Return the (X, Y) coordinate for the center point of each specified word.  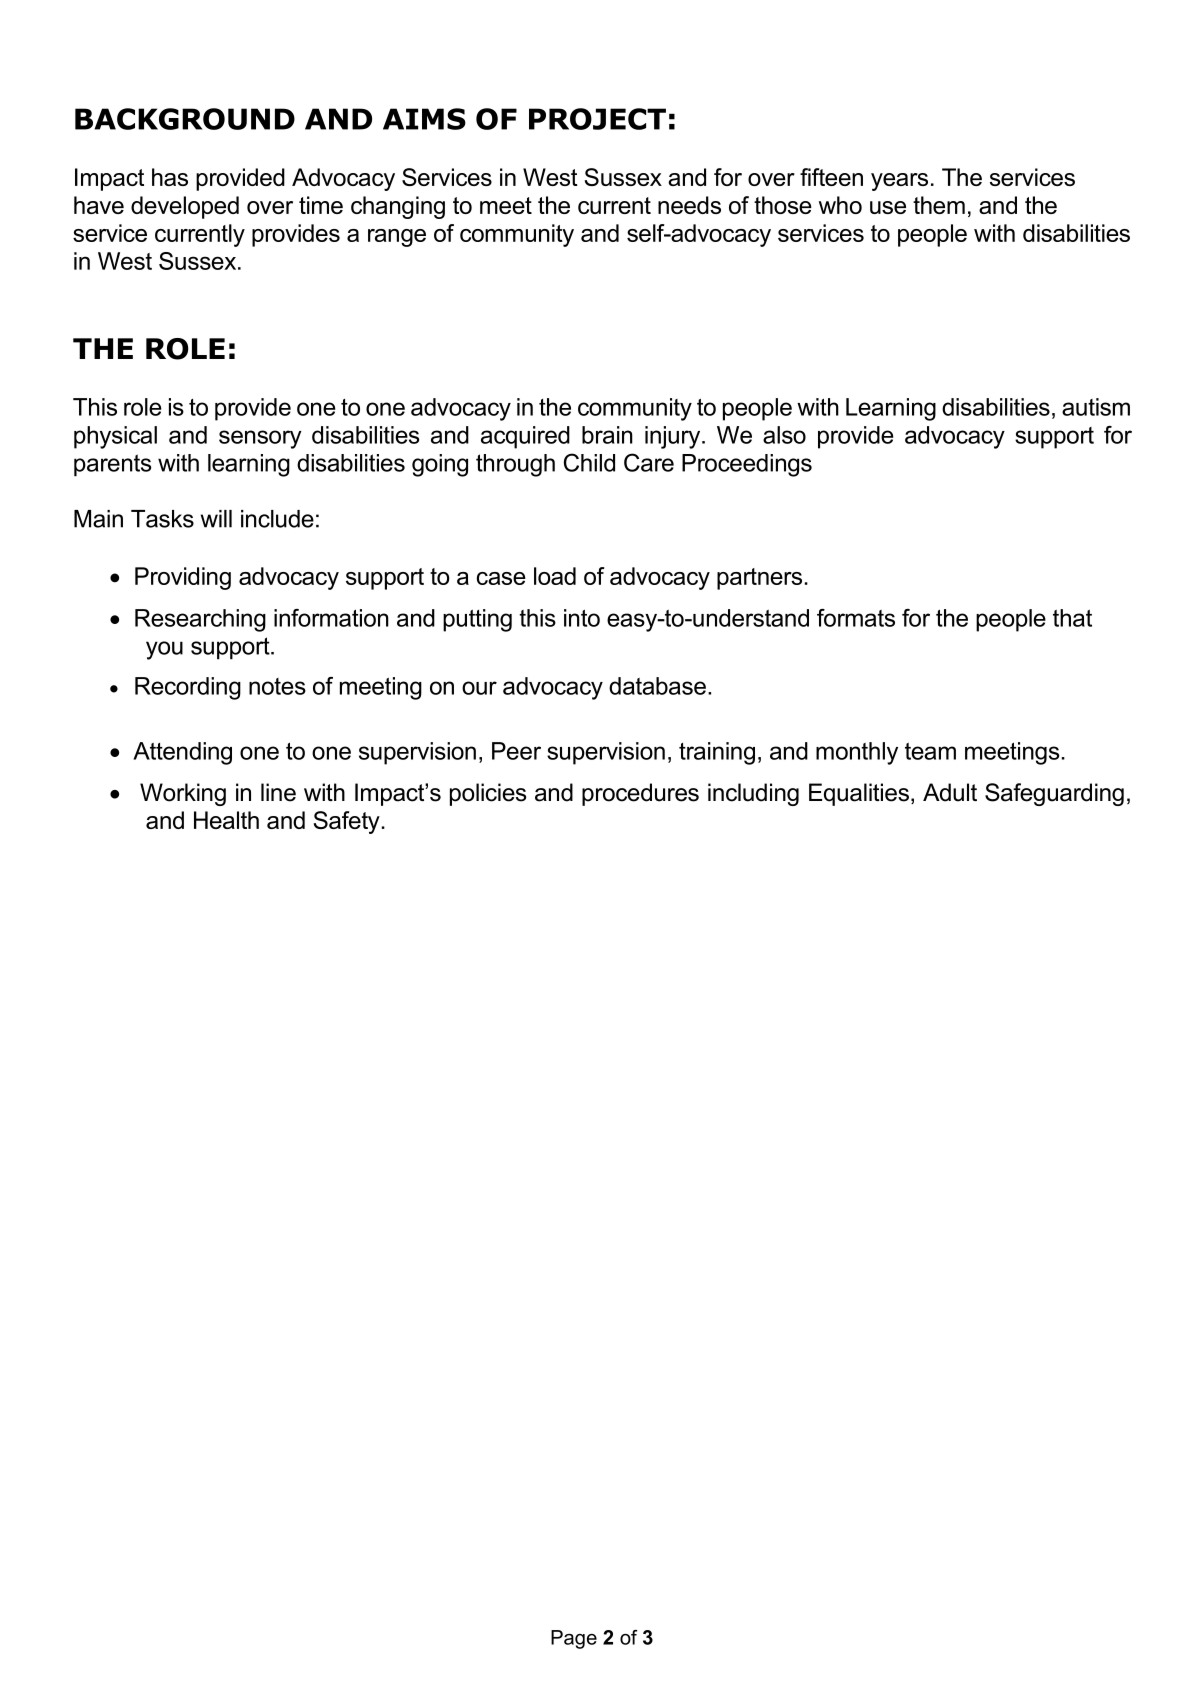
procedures (640, 794)
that (1072, 618)
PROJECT (597, 119)
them (939, 205)
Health (226, 820)
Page (574, 1639)
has (170, 177)
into (582, 618)
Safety (347, 822)
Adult (950, 792)
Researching (200, 620)
